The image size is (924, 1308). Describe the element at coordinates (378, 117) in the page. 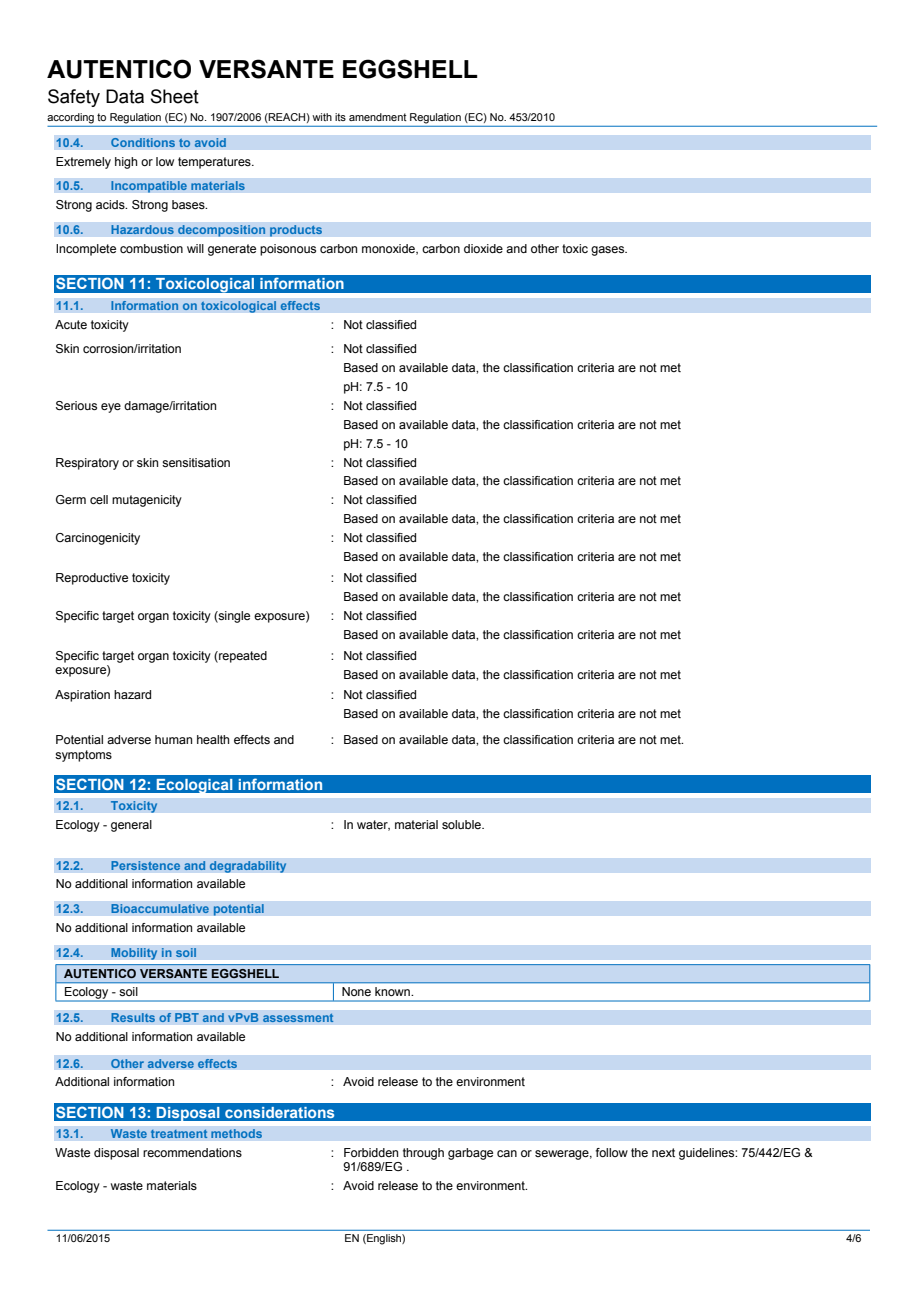

I see `amendment` at that location.
